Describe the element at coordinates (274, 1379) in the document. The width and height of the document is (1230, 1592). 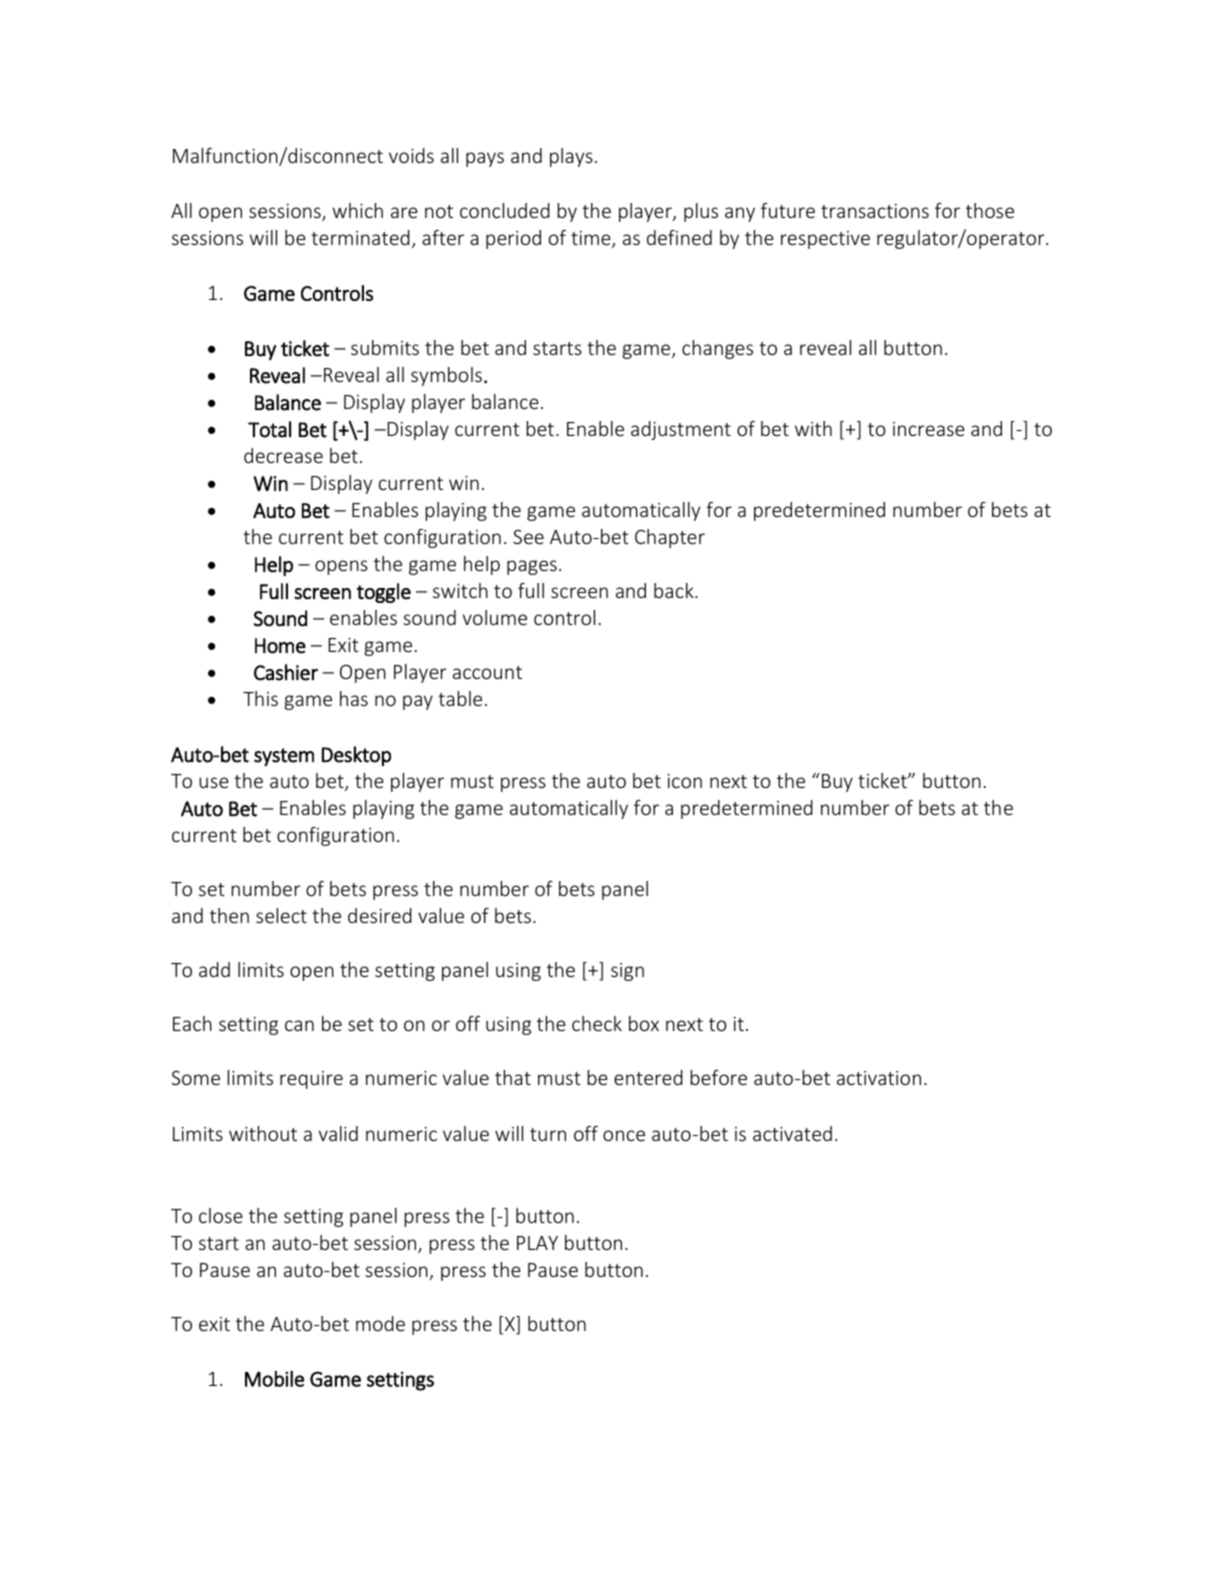
I see `Mobile` at that location.
